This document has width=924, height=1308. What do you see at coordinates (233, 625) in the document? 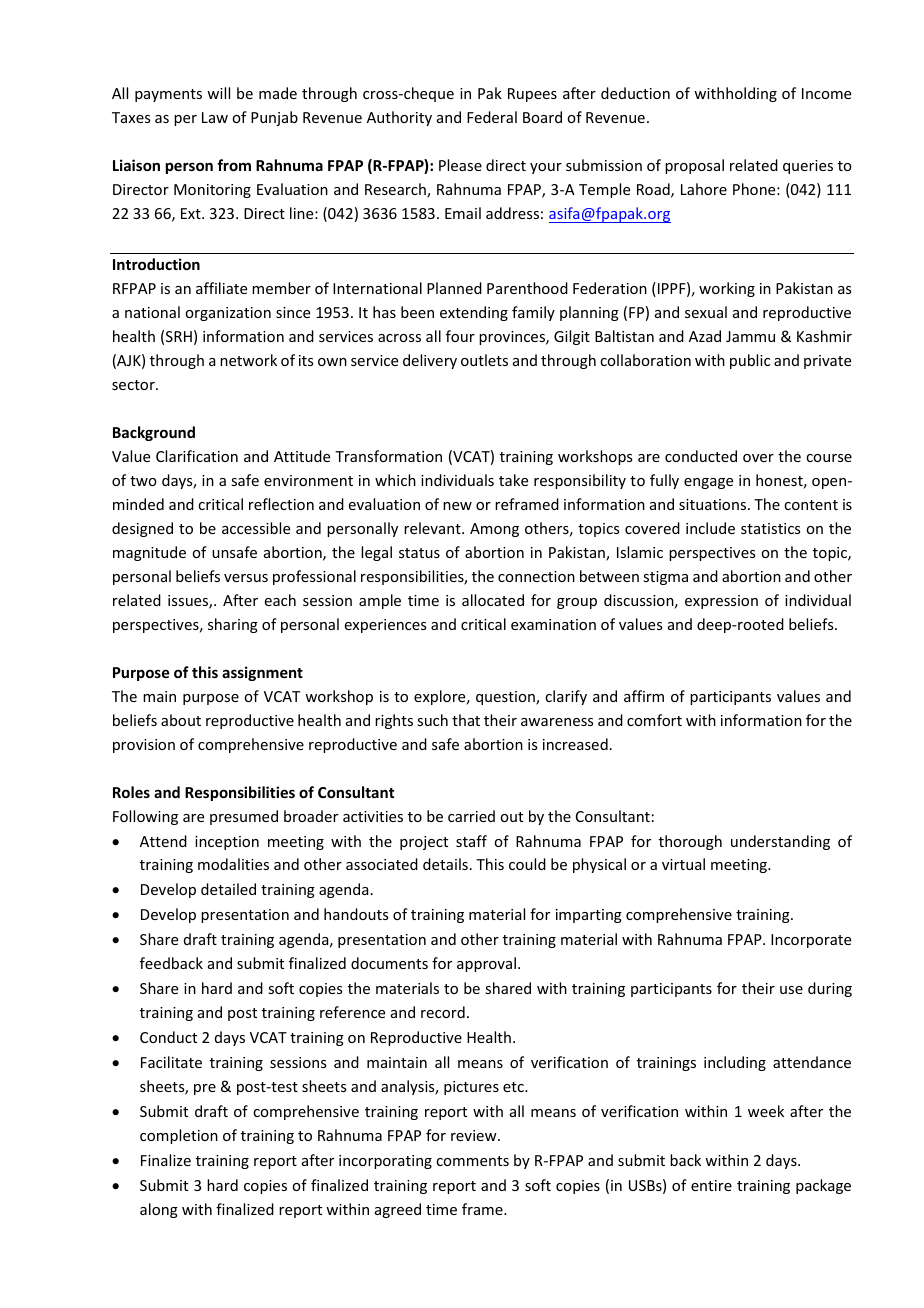
I see `sharing` at bounding box center [233, 625].
